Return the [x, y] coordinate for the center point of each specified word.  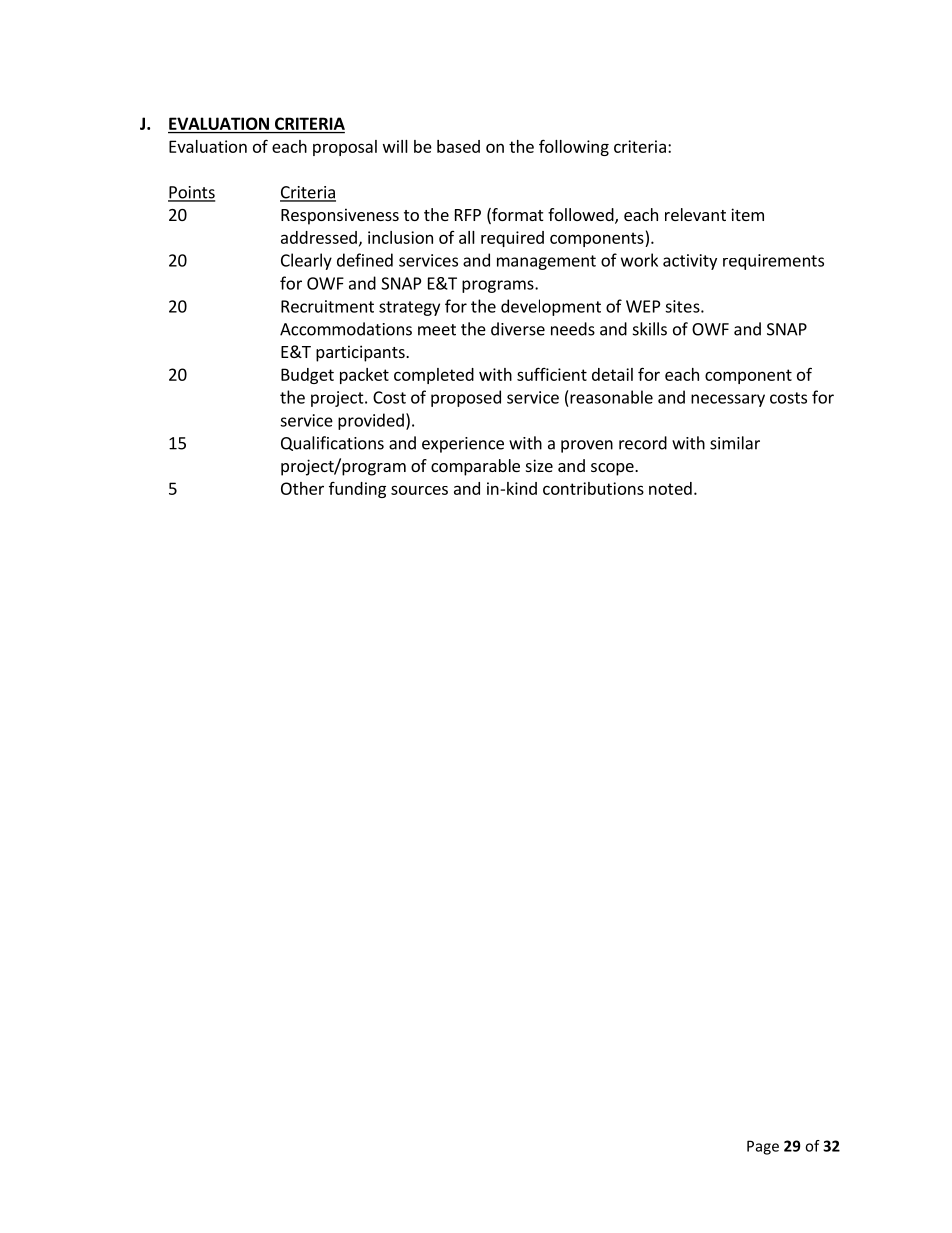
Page [763, 1147]
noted [670, 488]
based [458, 146]
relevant [695, 214]
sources [419, 490]
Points [191, 193]
